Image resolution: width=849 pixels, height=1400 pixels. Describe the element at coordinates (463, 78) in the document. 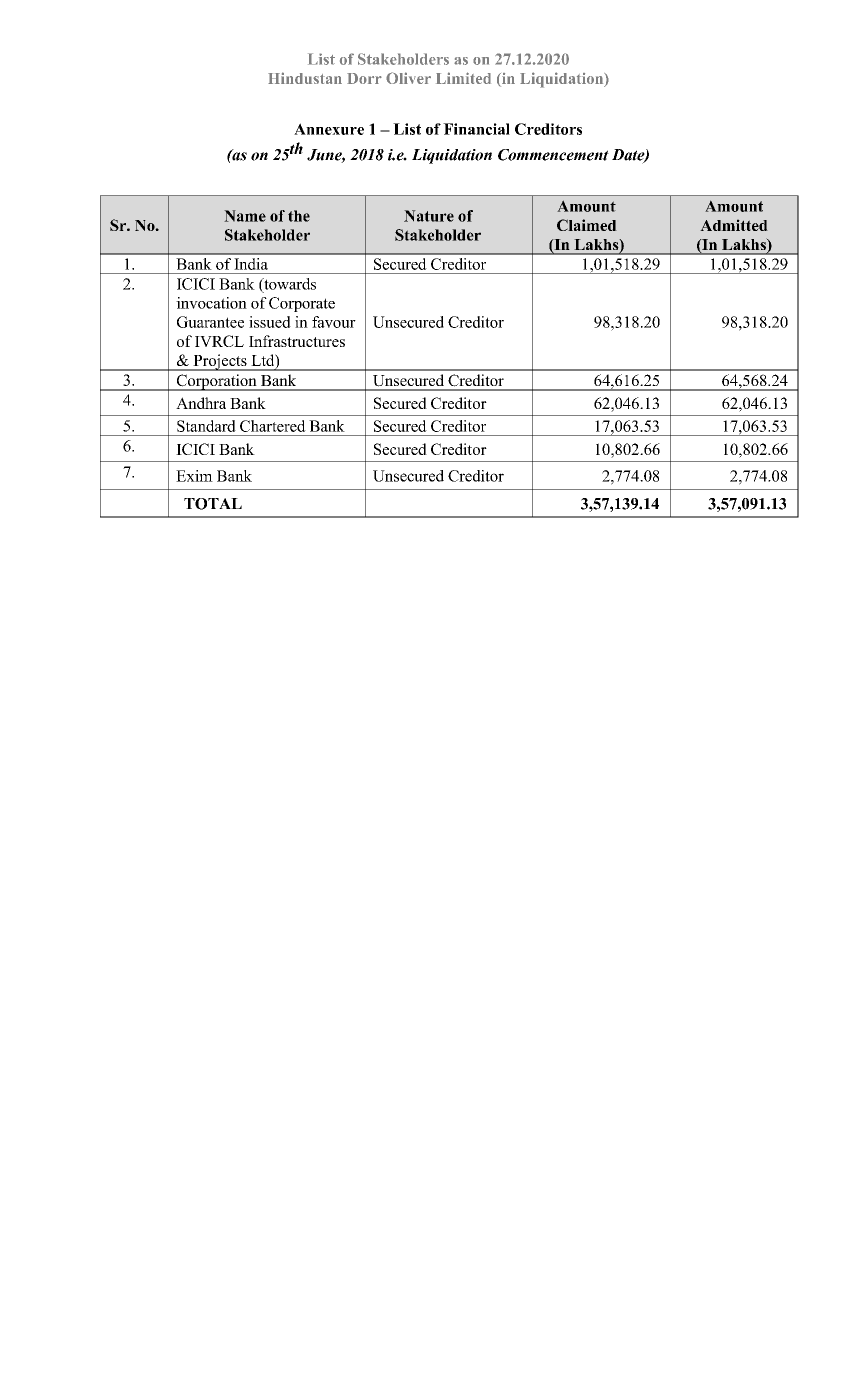

I see `Limited` at that location.
